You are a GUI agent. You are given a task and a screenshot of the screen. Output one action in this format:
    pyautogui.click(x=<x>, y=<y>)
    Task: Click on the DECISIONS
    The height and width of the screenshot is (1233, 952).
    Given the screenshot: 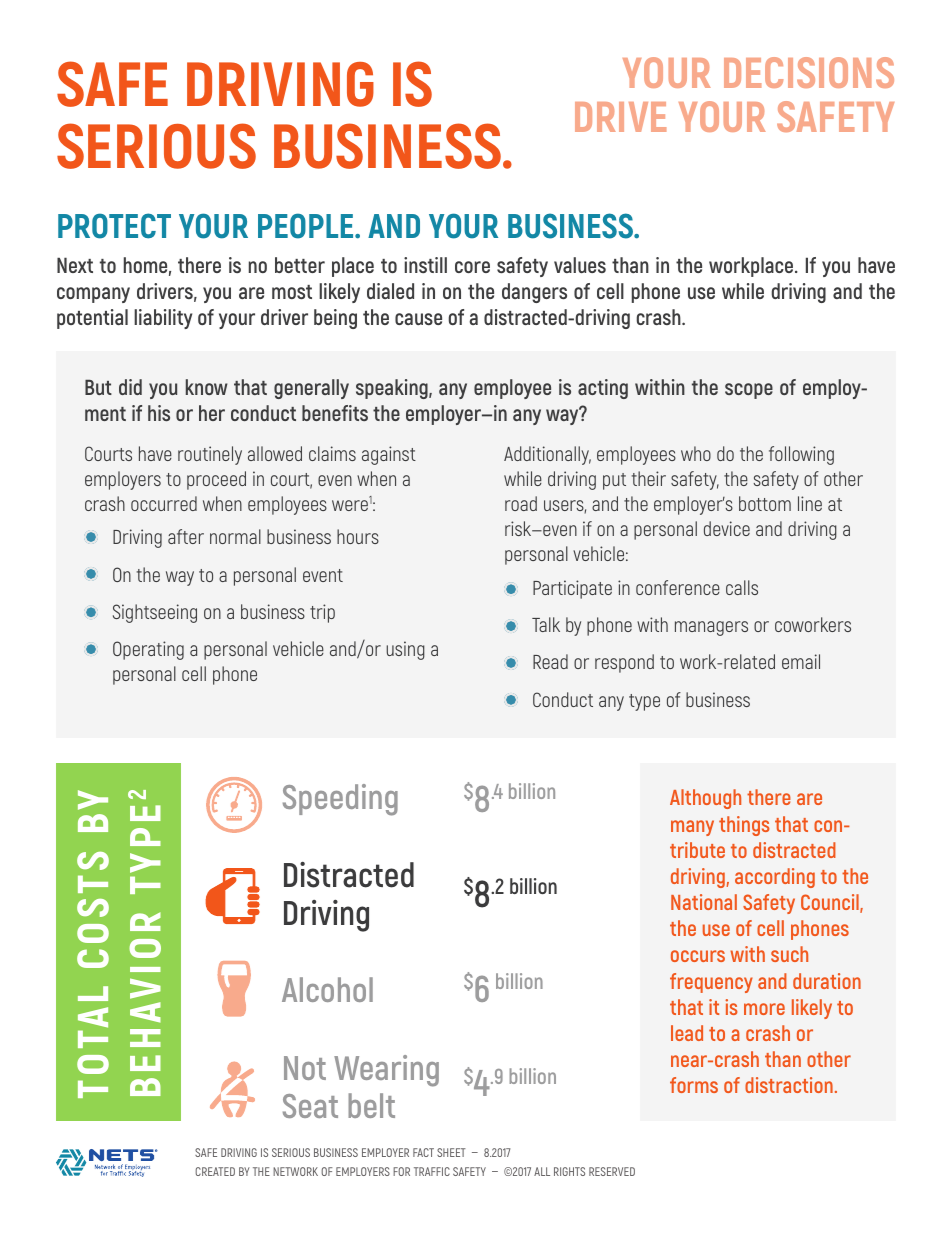 What is the action you would take?
    pyautogui.click(x=809, y=72)
